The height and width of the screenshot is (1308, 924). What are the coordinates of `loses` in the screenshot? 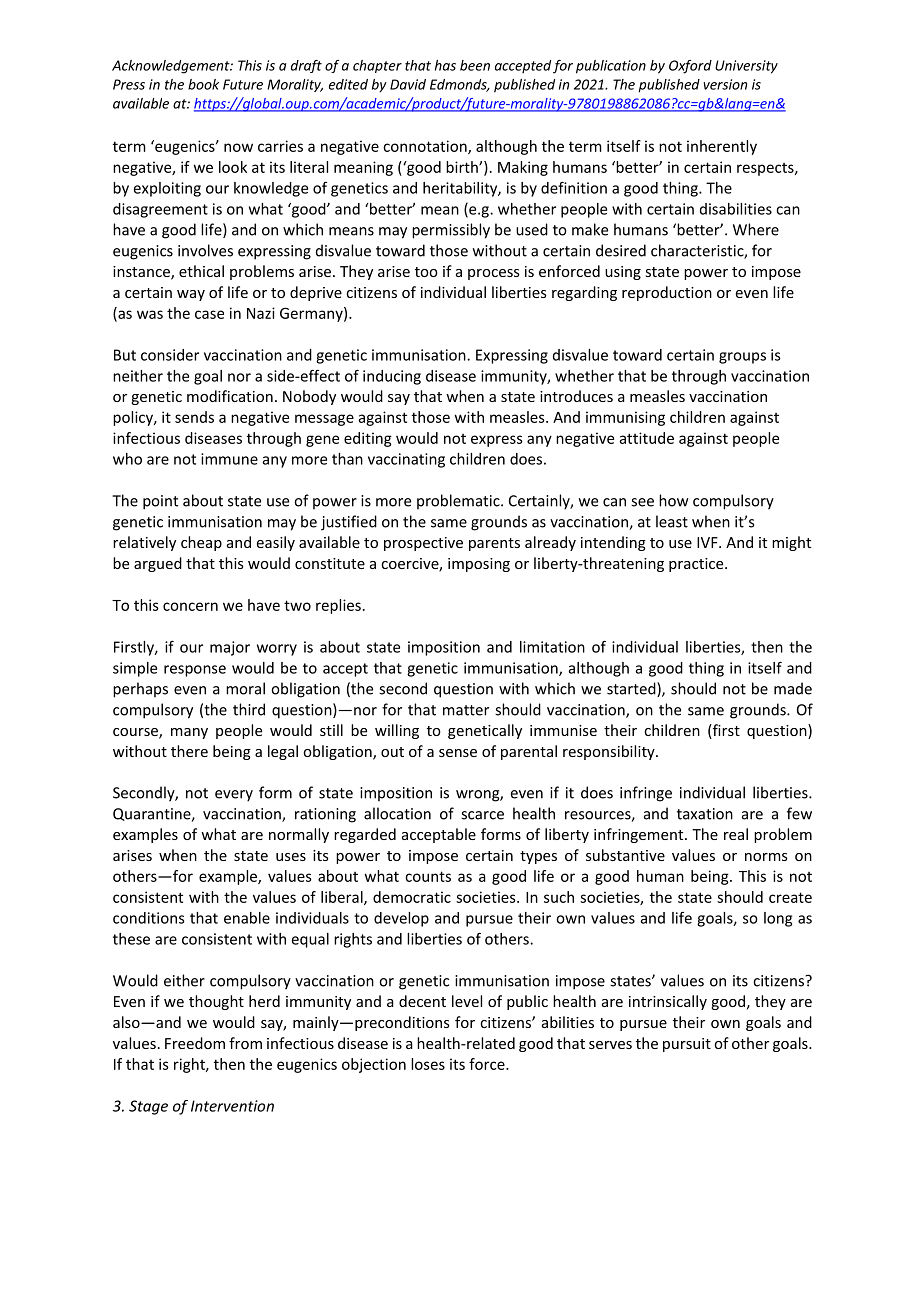 It's located at (428, 1064).
